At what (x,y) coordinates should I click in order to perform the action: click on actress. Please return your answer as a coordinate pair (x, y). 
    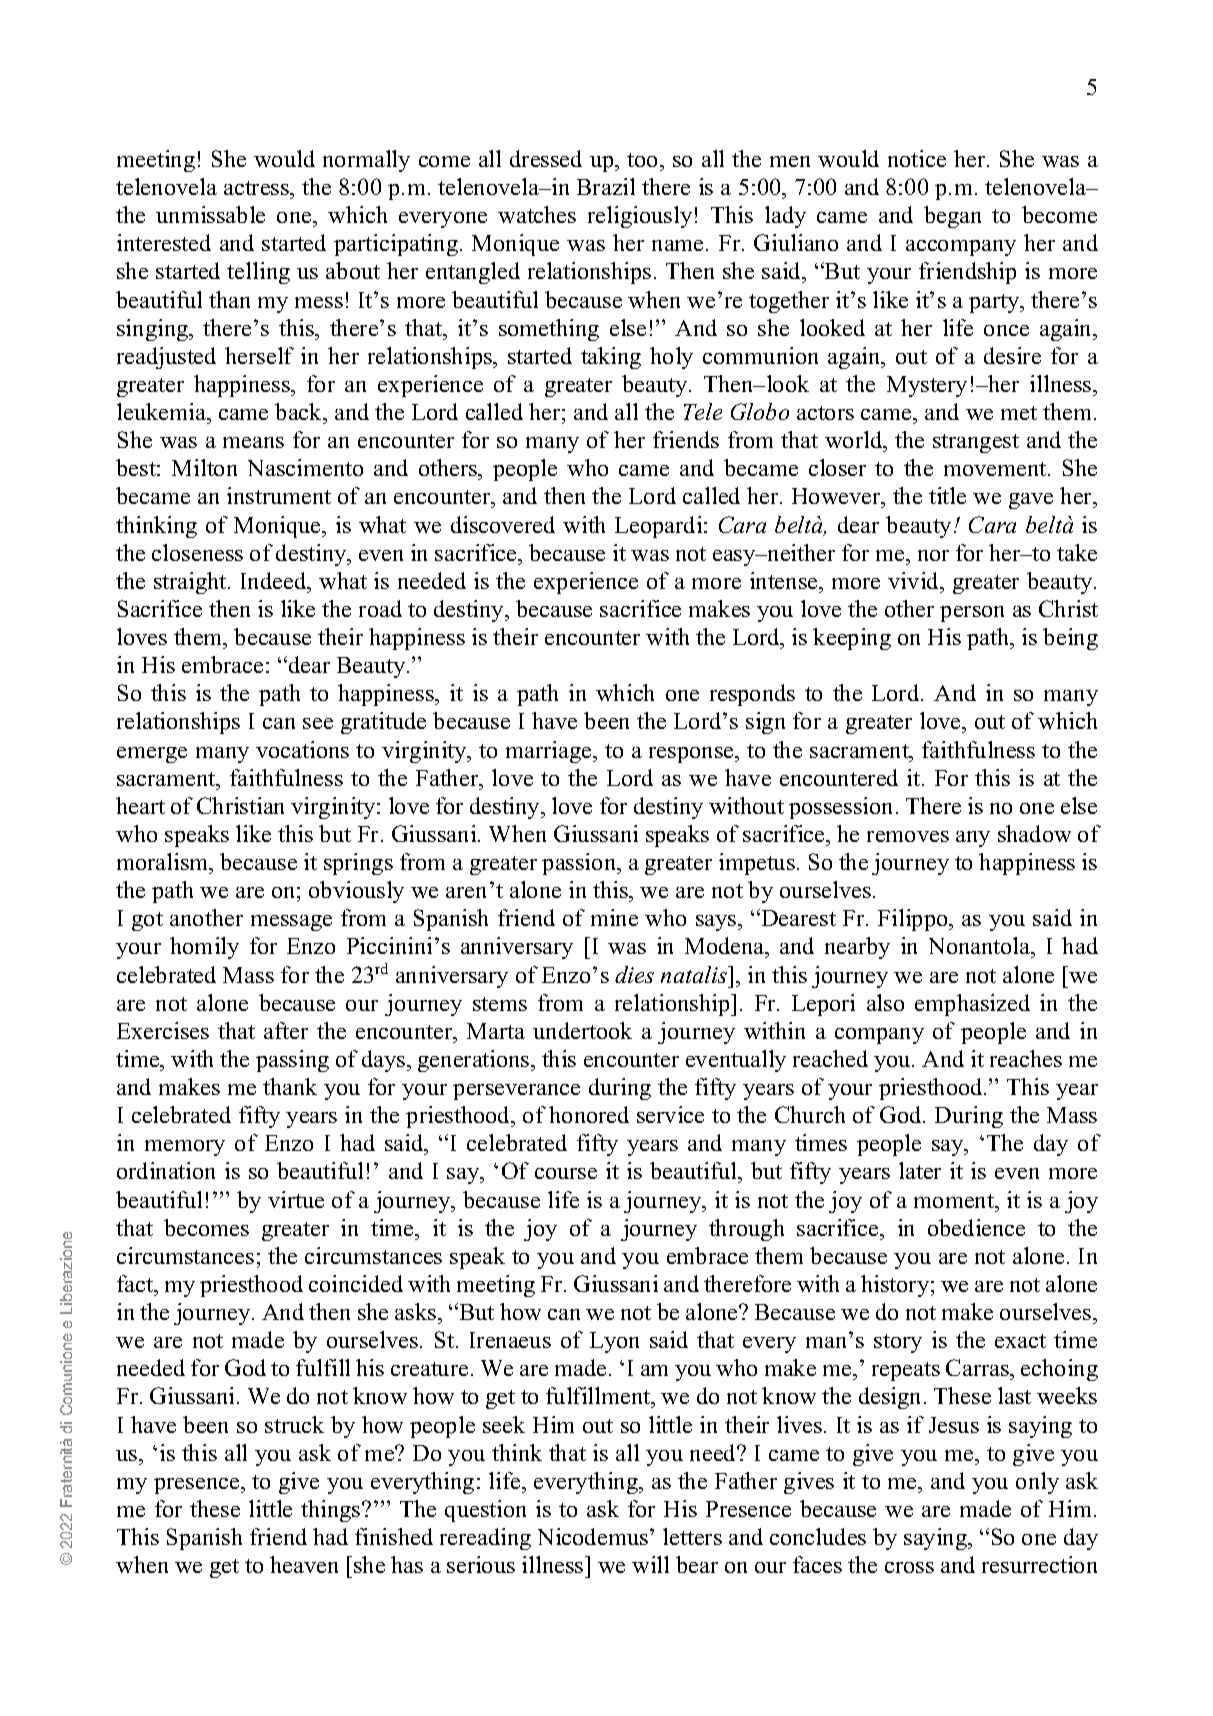
    Looking at the image, I should click on (258, 188).
